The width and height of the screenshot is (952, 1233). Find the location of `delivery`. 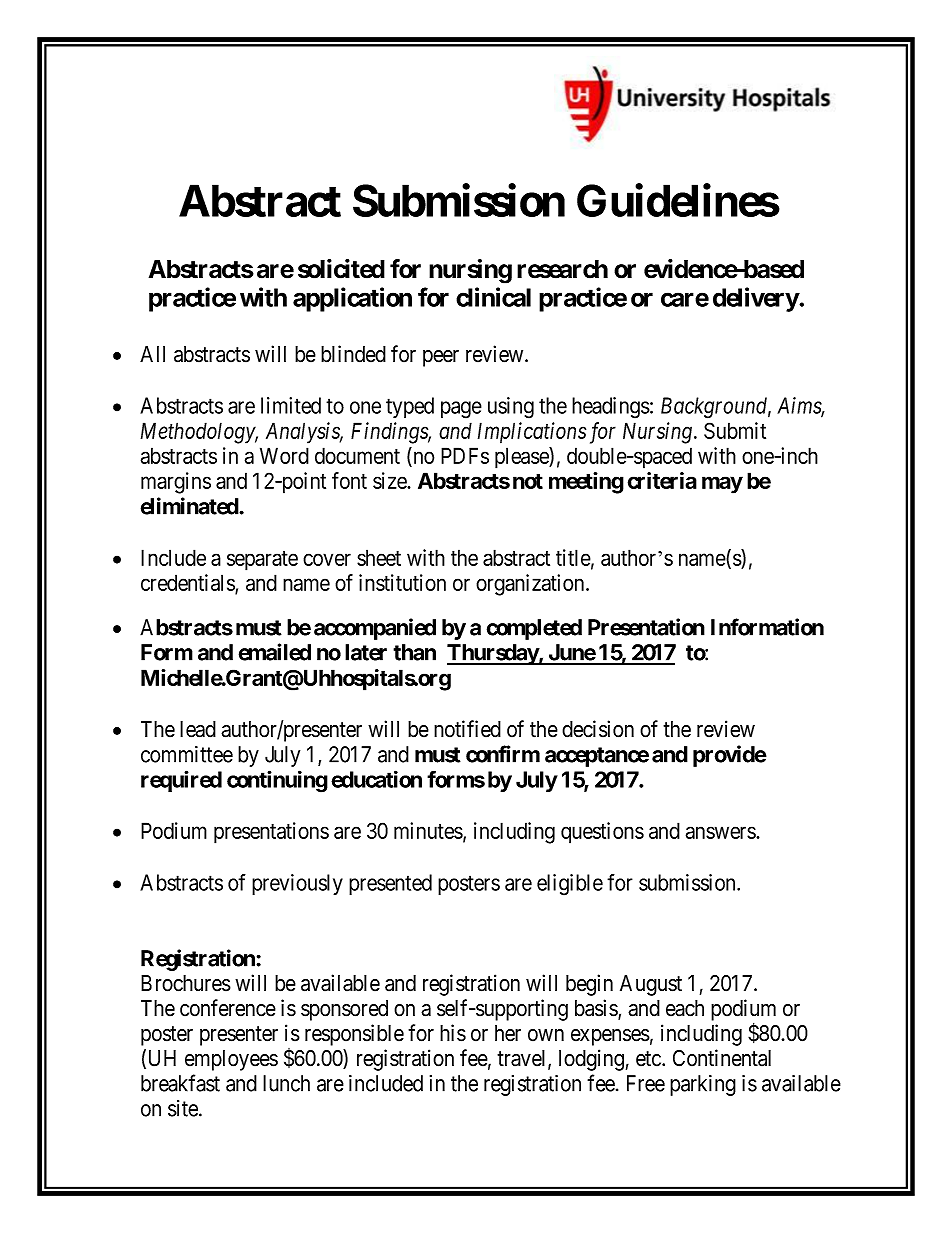

delivery is located at coordinates (756, 299).
